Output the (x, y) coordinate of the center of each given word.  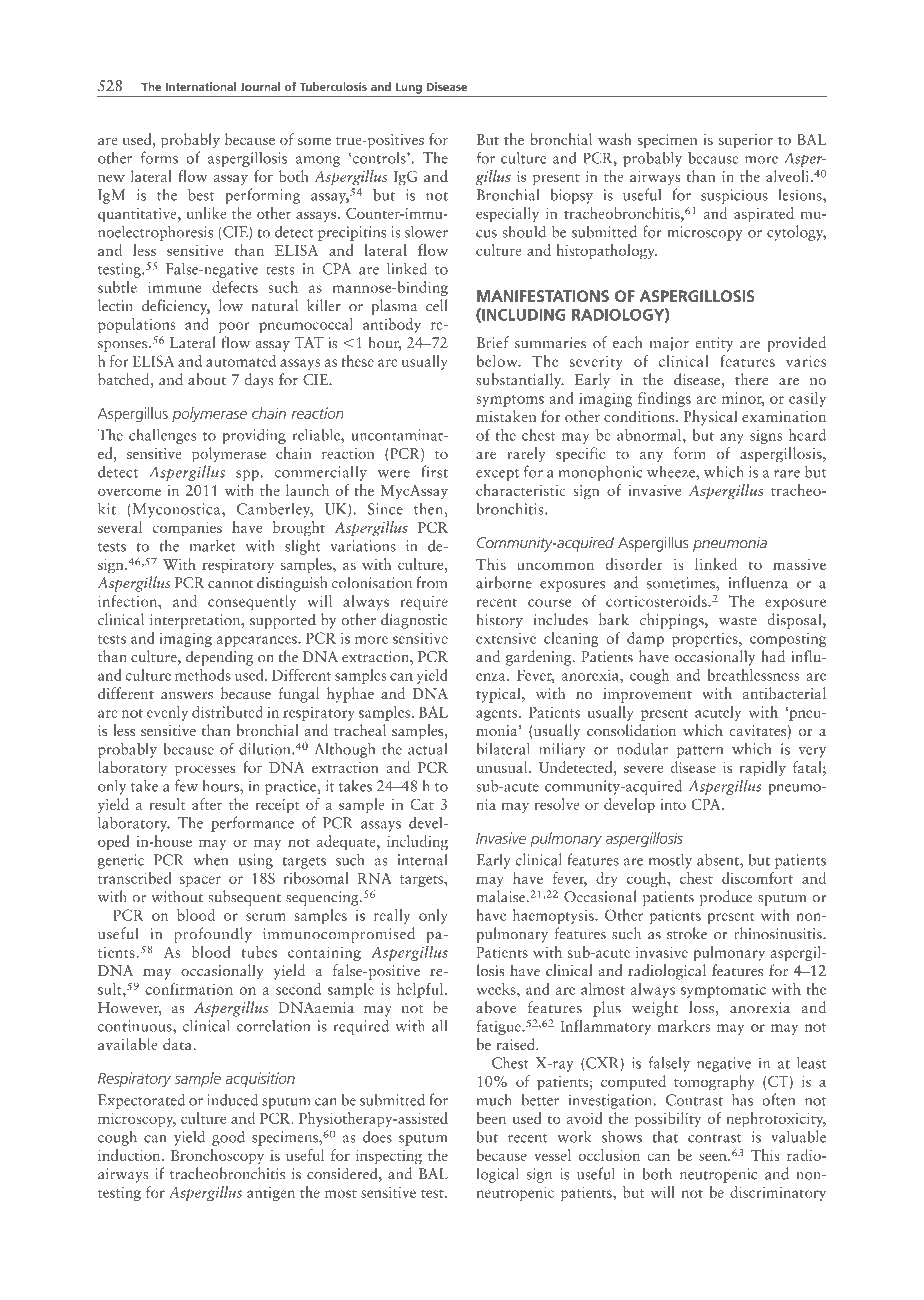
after (207, 804)
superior (746, 141)
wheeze (672, 471)
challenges (162, 436)
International (200, 86)
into (673, 804)
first (434, 471)
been (491, 1118)
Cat (422, 804)
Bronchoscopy (217, 1157)
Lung (409, 89)
